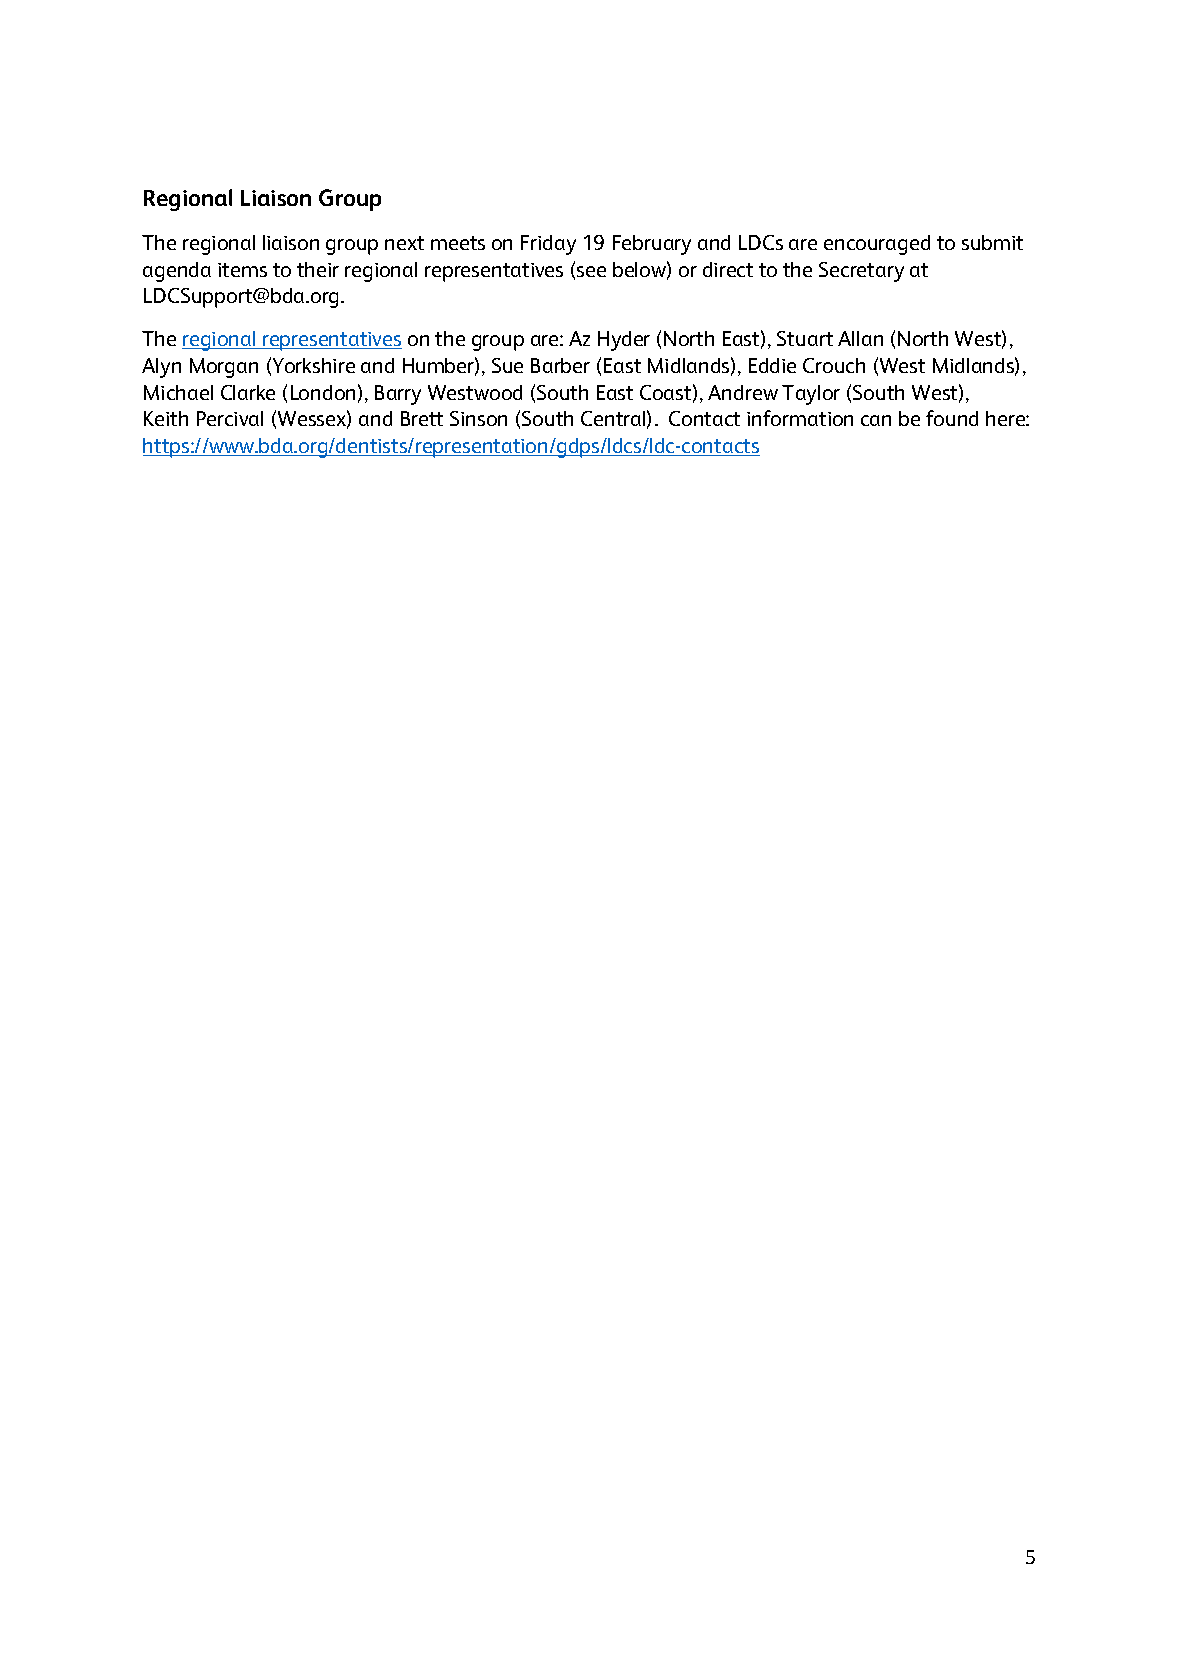 This document has height=1667, width=1179. Describe the element at coordinates (224, 368) in the document. I see `Morgan` at that location.
